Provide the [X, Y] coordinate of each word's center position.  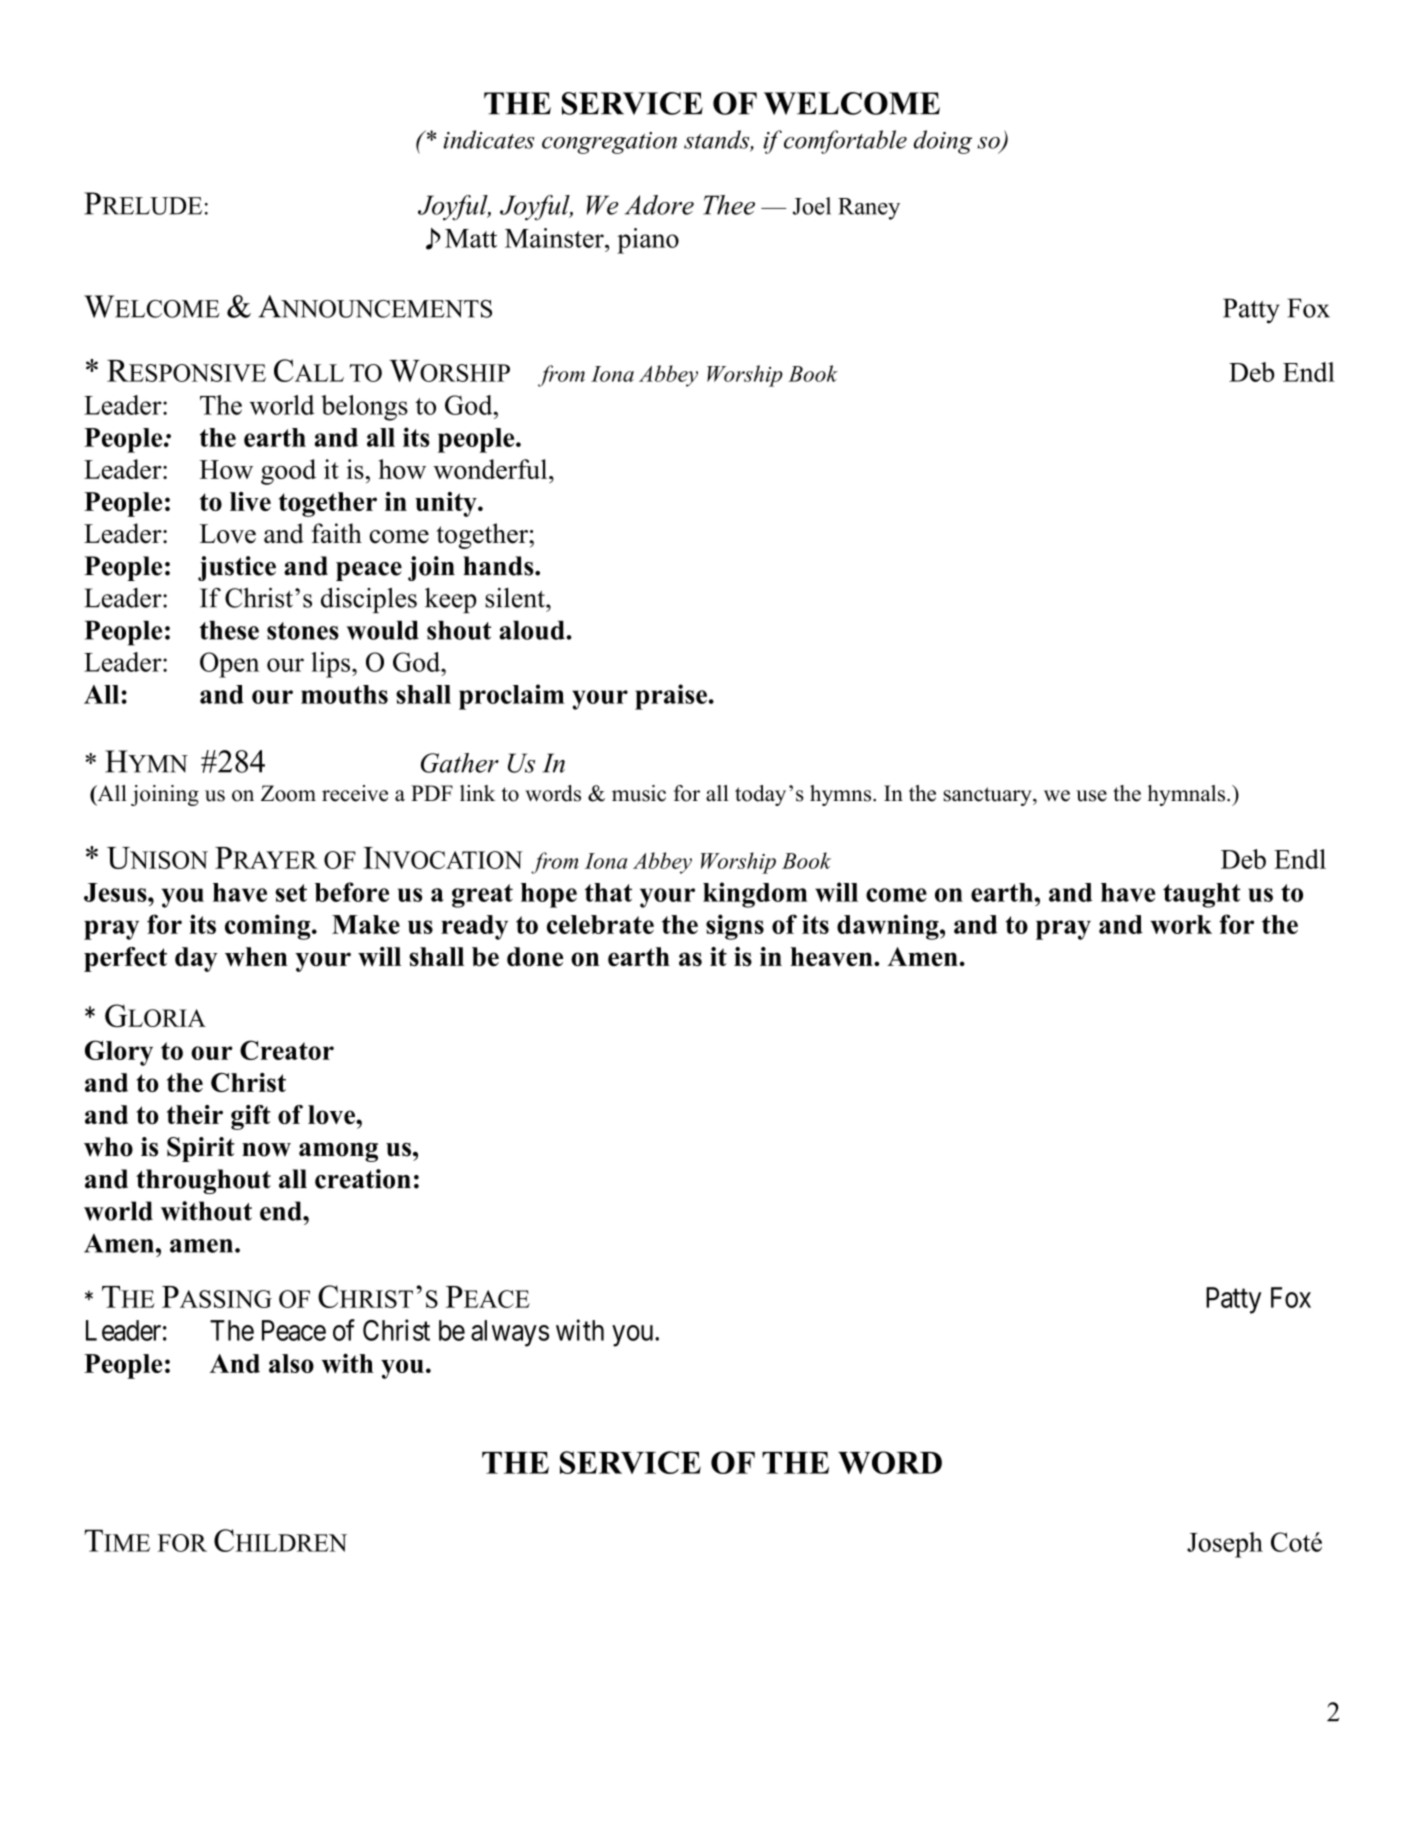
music [639, 793]
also [291, 1363]
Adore [659, 205]
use [1091, 796]
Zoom [288, 793]
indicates [489, 139]
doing [943, 142]
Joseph [1225, 1545]
